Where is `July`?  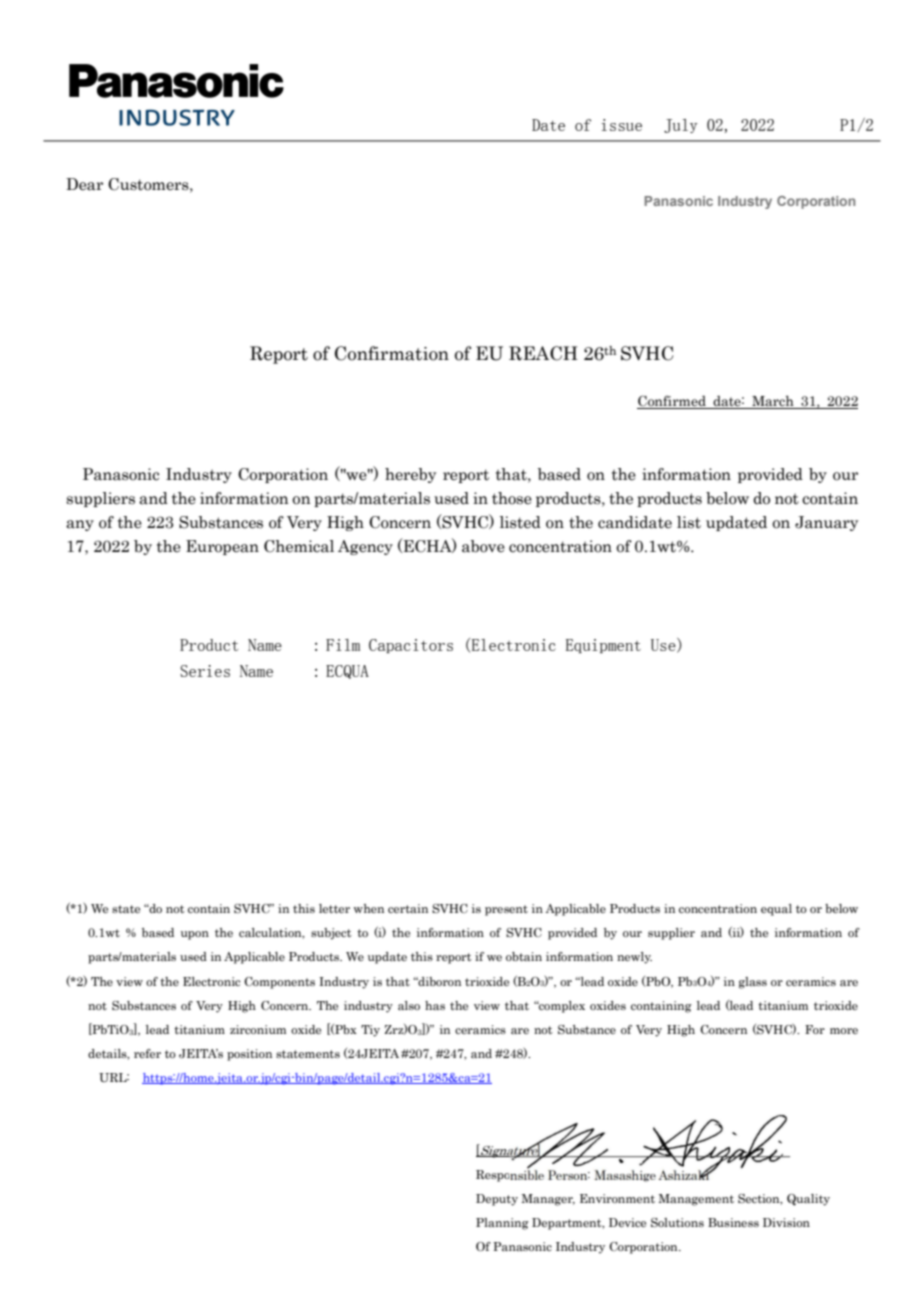 July is located at coordinates (681, 126).
